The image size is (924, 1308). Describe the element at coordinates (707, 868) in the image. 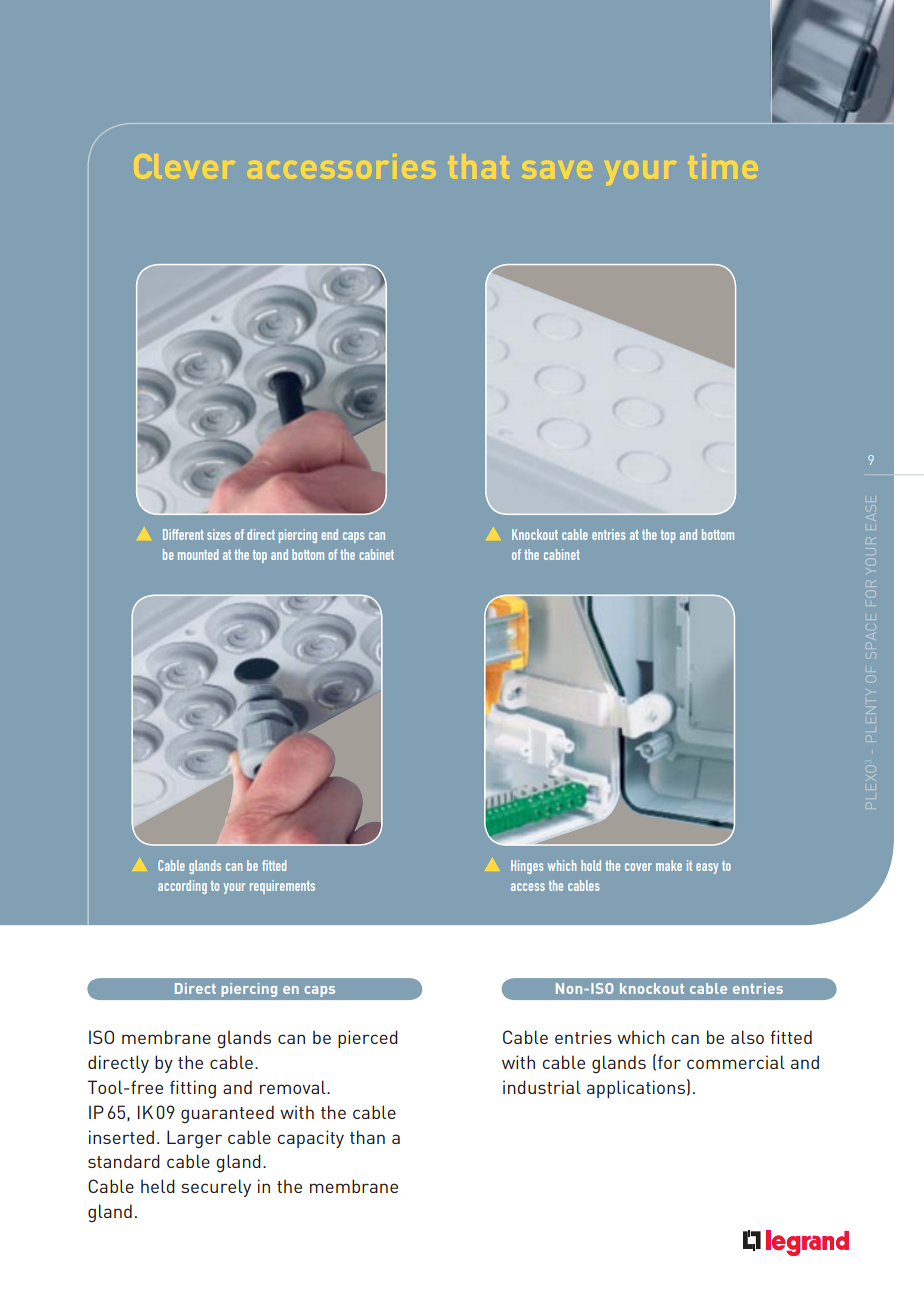

I see `easy` at that location.
